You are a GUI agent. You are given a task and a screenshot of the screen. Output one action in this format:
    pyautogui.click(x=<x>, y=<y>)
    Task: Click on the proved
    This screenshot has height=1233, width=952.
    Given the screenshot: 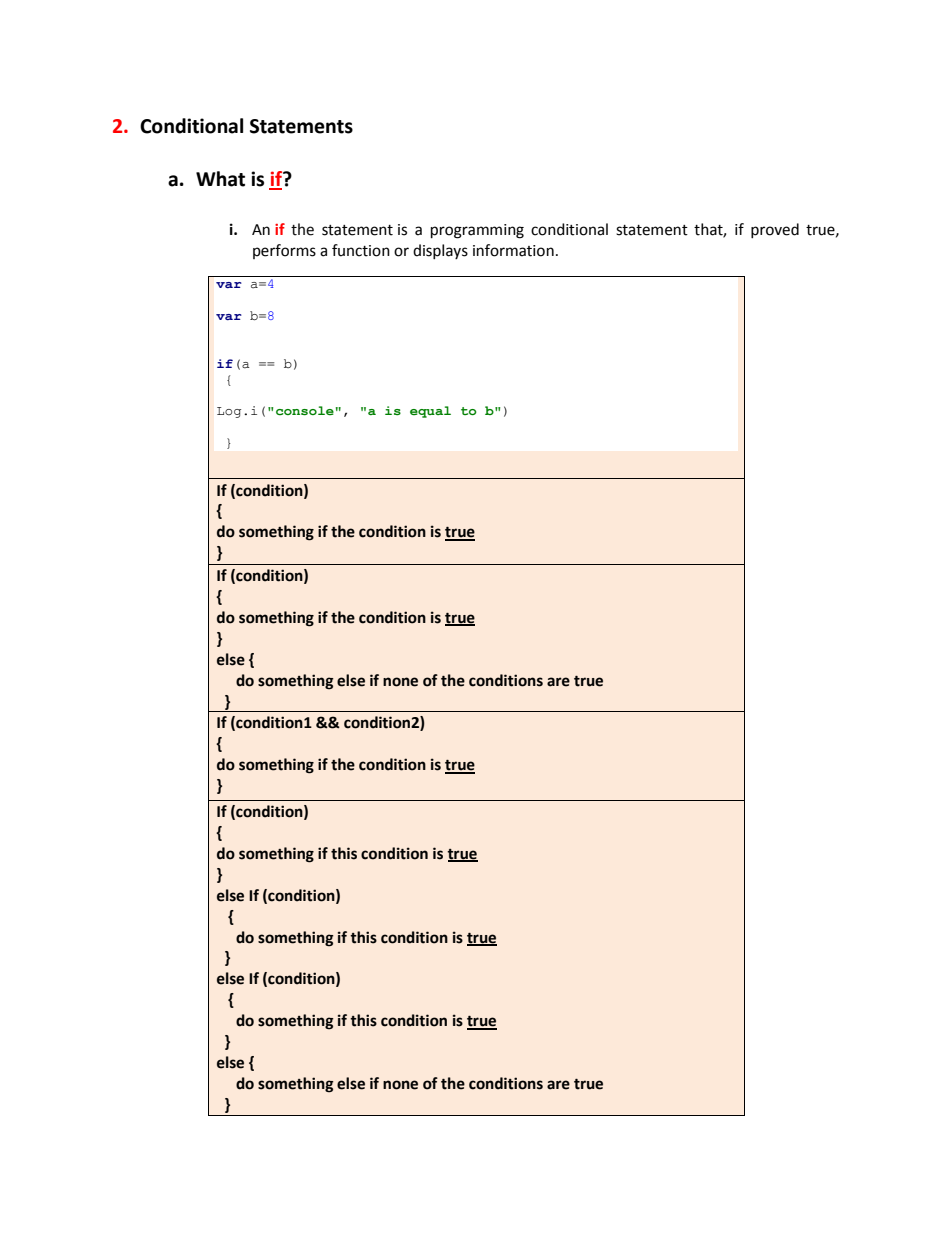 What is the action you would take?
    pyautogui.click(x=775, y=230)
